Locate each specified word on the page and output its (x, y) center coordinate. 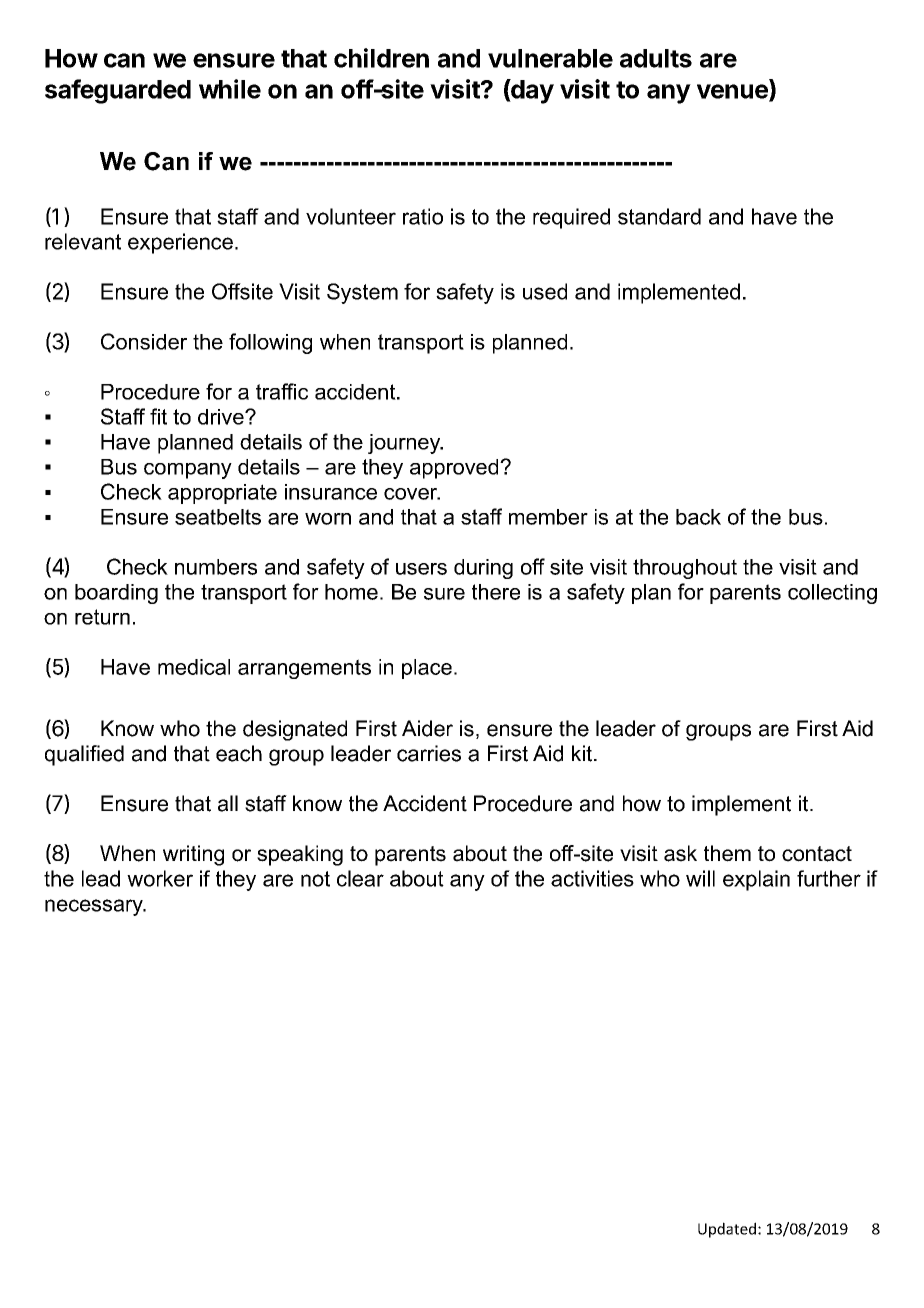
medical (194, 667)
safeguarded (118, 91)
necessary (95, 907)
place (427, 669)
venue (733, 92)
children (381, 58)
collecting (832, 594)
